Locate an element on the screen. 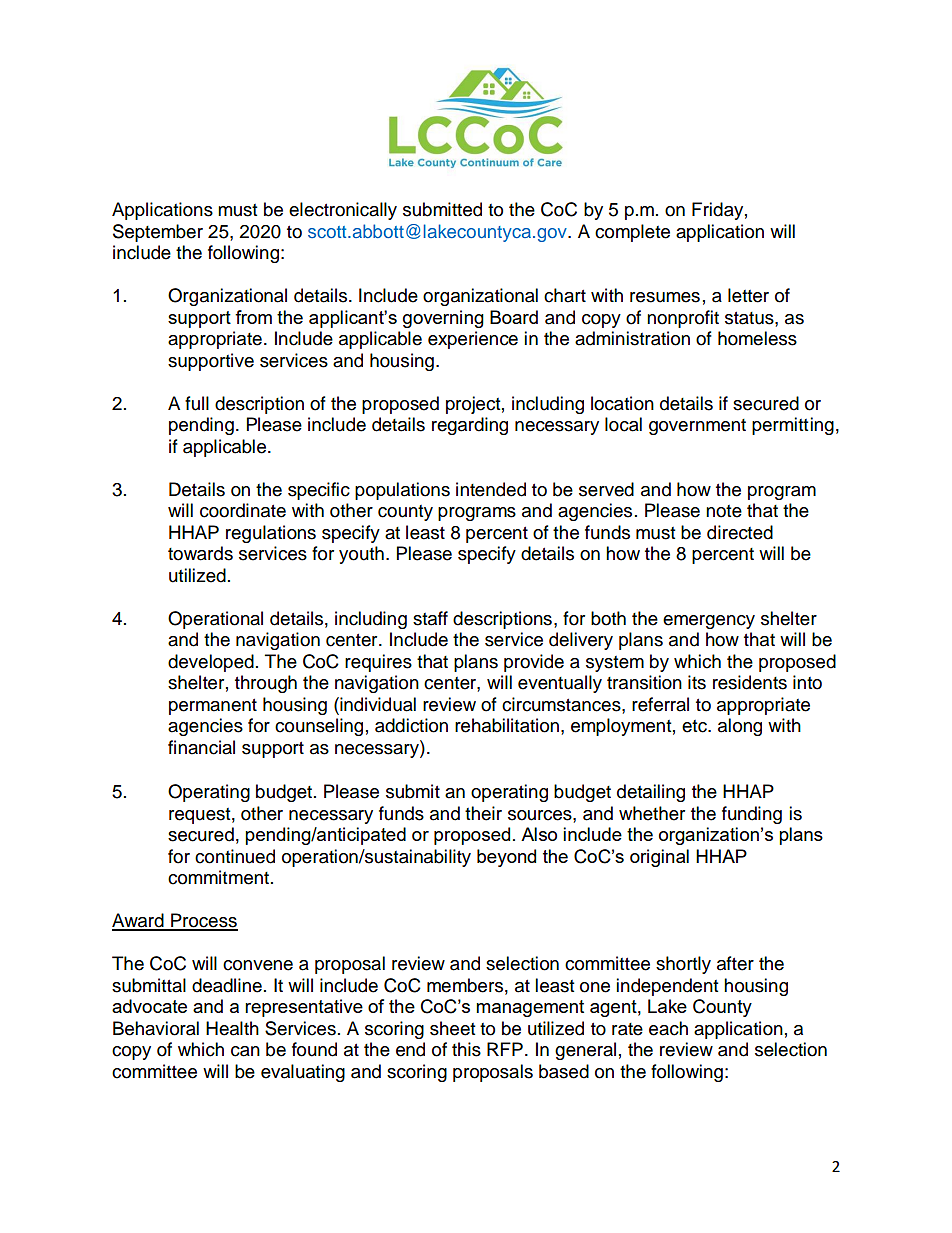 The width and height of the screenshot is (952, 1233). Health is located at coordinates (232, 1028).
